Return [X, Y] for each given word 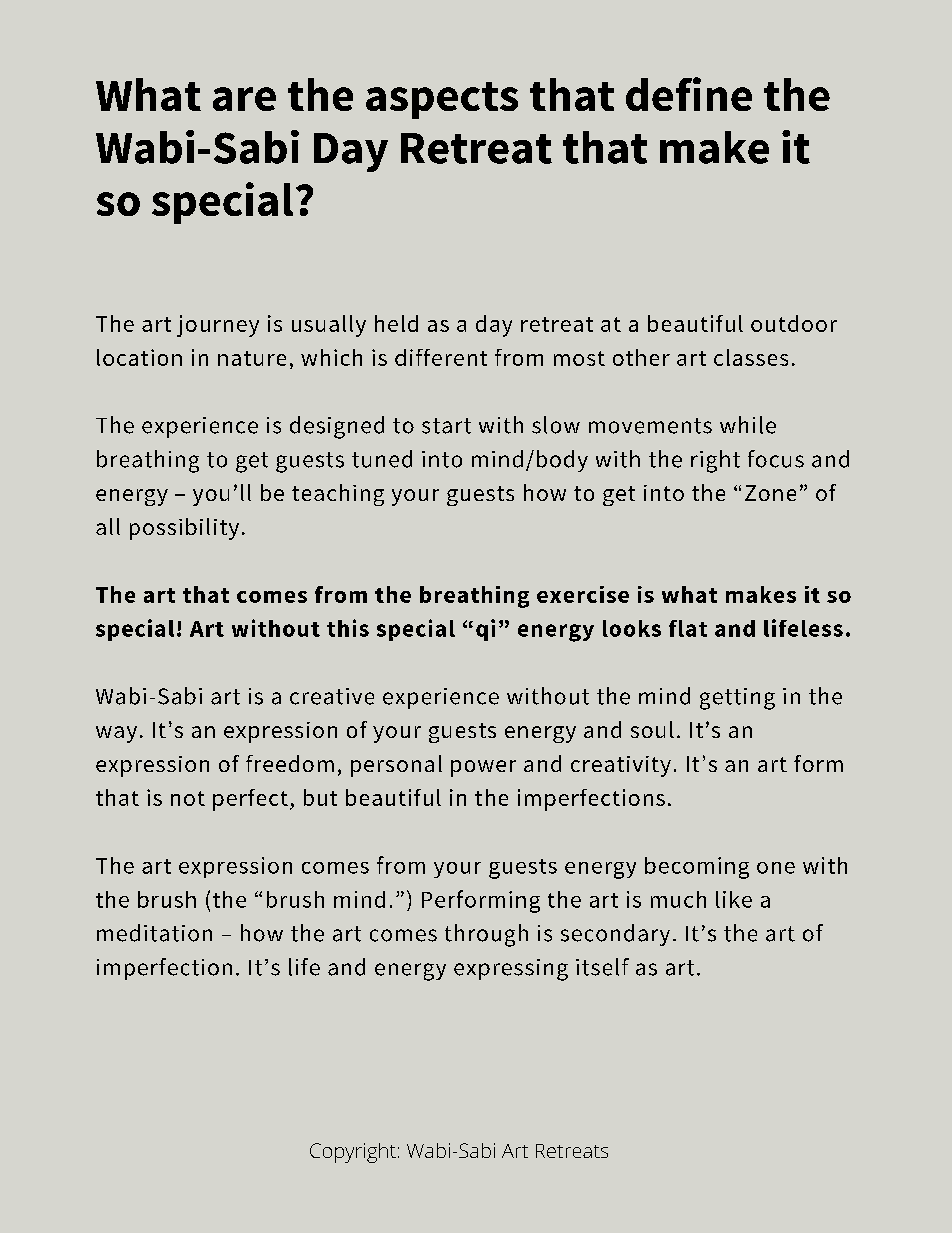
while [748, 425]
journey [218, 326]
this [348, 628]
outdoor [794, 323]
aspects [442, 100]
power [483, 768]
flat [688, 628]
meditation [154, 933]
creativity [621, 766]
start [446, 426]
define [689, 94]
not [188, 798]
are [244, 99]
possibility [184, 529]
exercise [583, 594]
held [396, 323]
